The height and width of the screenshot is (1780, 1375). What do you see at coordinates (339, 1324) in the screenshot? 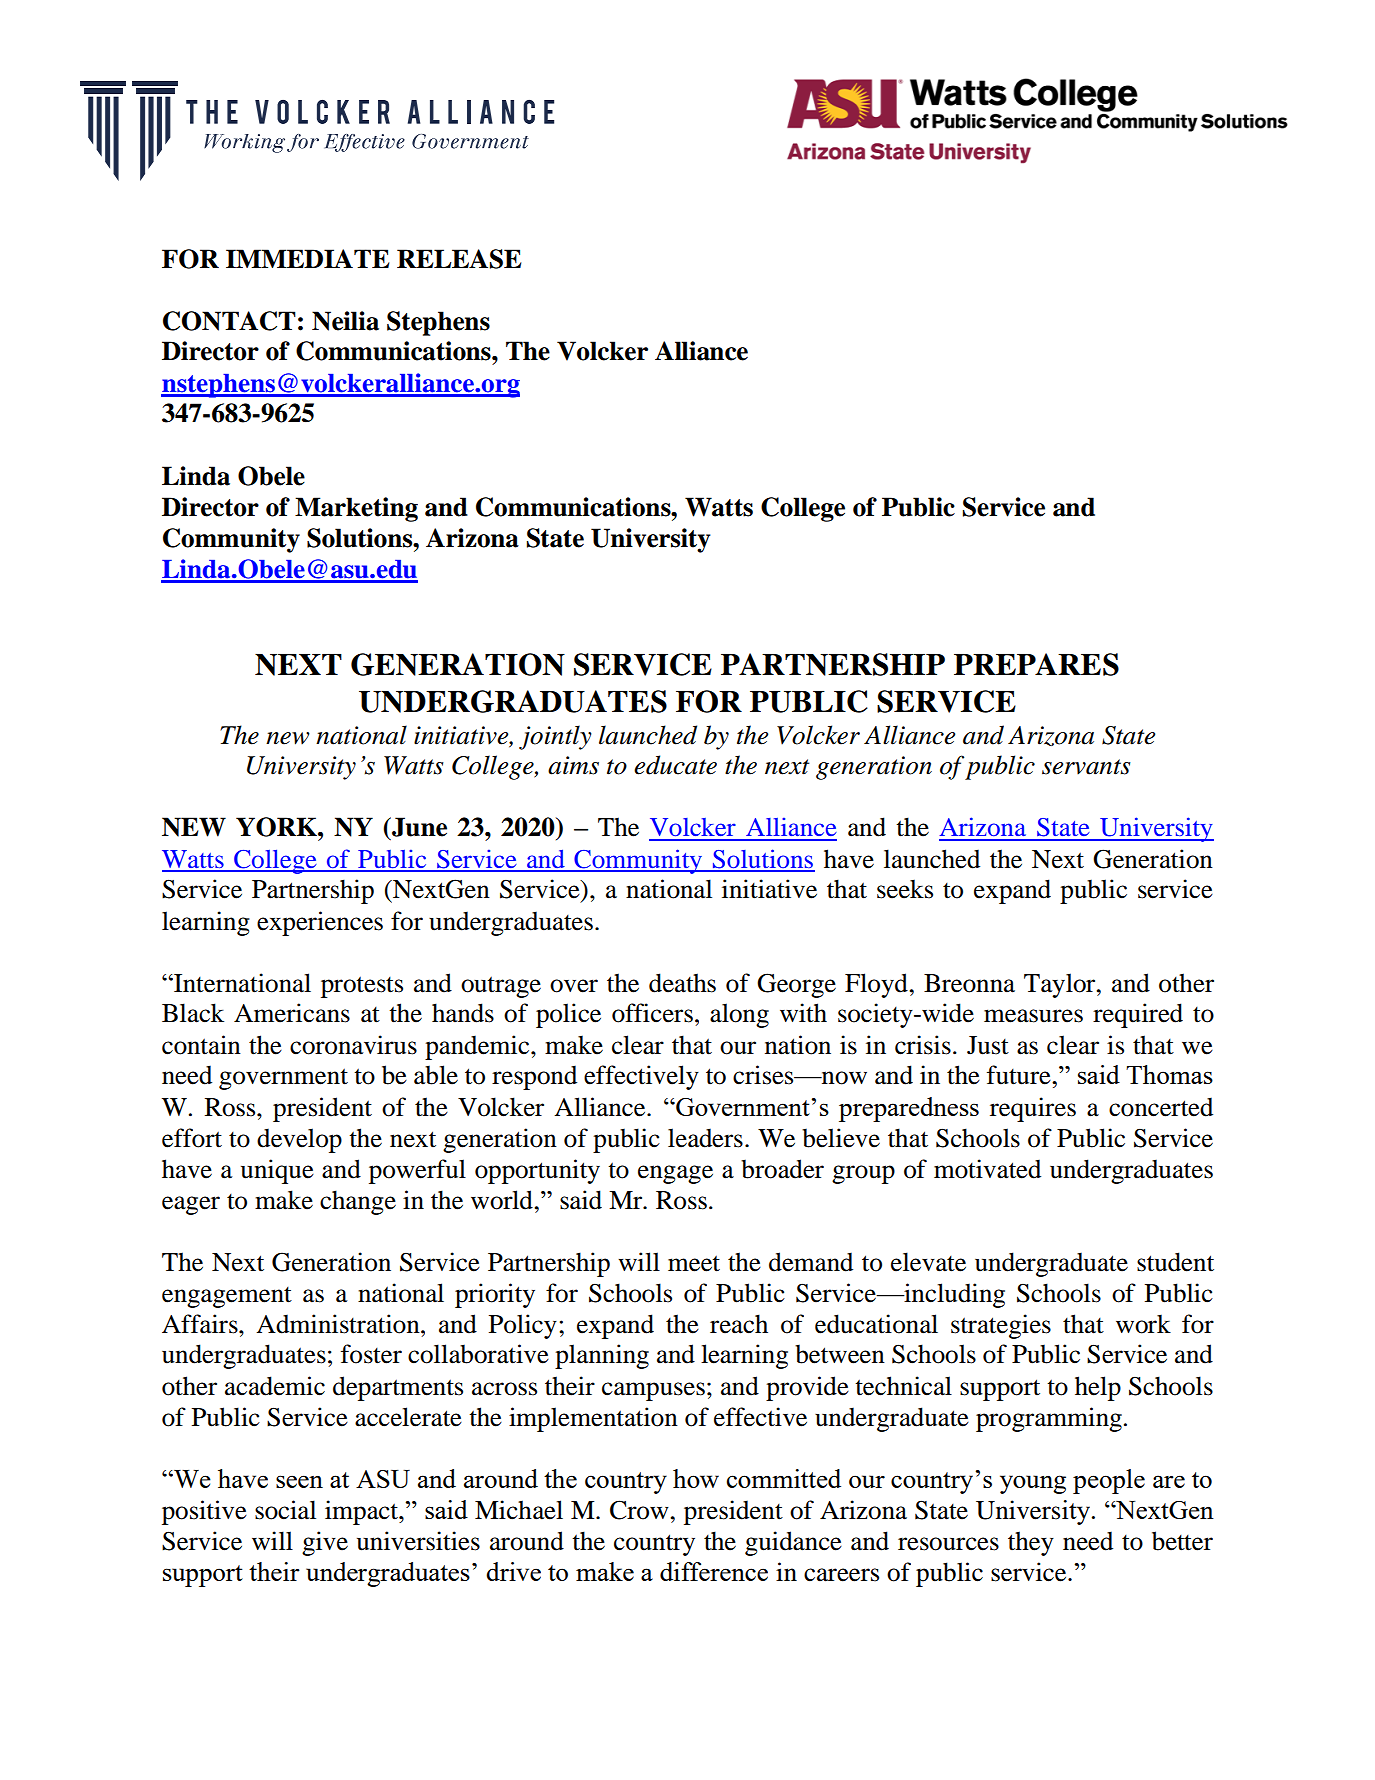
I see `Administration` at bounding box center [339, 1324].
